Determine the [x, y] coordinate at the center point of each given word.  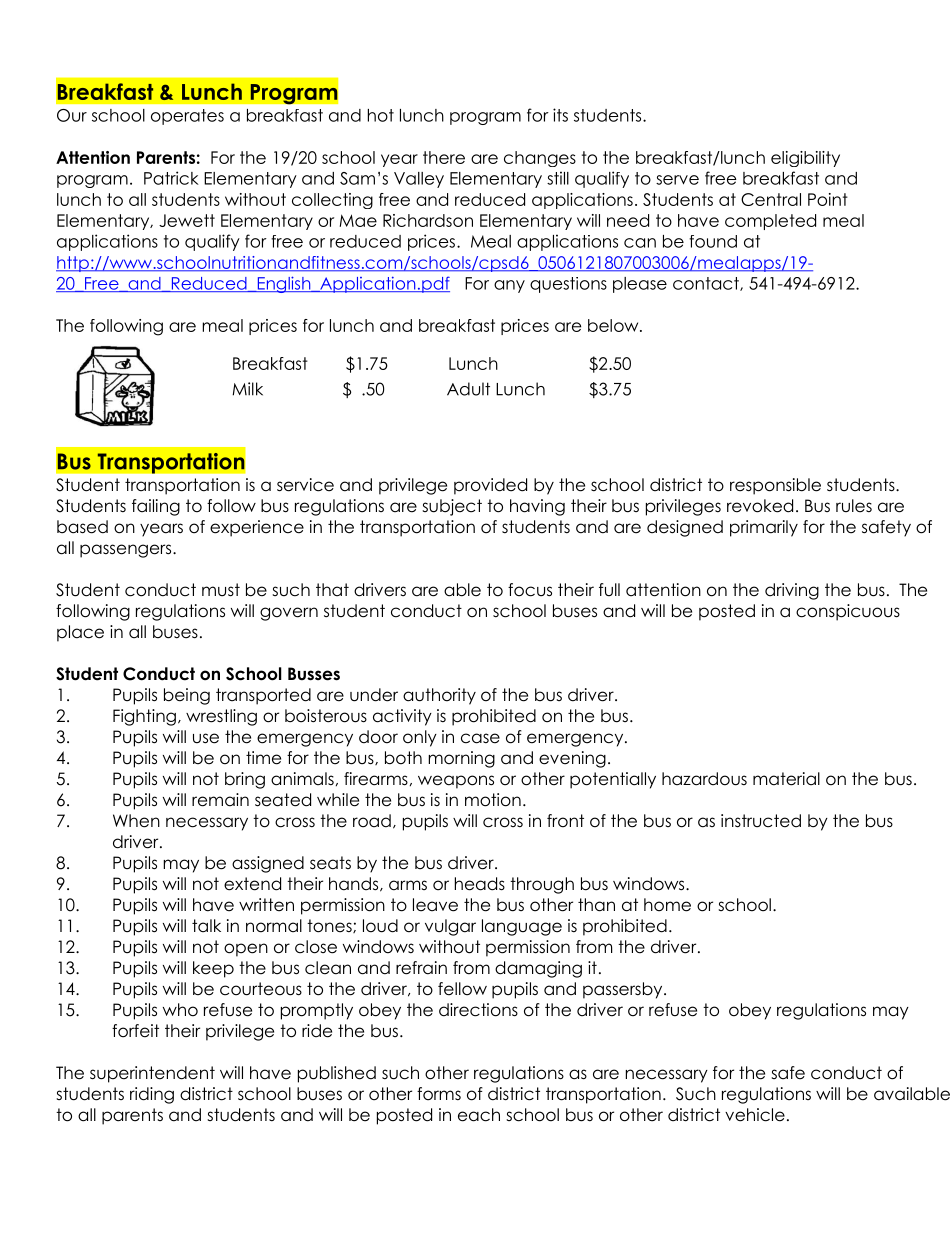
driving [792, 591]
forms [439, 1094]
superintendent [152, 1074]
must [221, 590]
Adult [468, 389]
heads [480, 884]
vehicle [755, 1115]
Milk [247, 389]
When [136, 821]
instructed [761, 821]
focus [530, 590]
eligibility [805, 159]
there [444, 157]
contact [707, 284]
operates [187, 117]
